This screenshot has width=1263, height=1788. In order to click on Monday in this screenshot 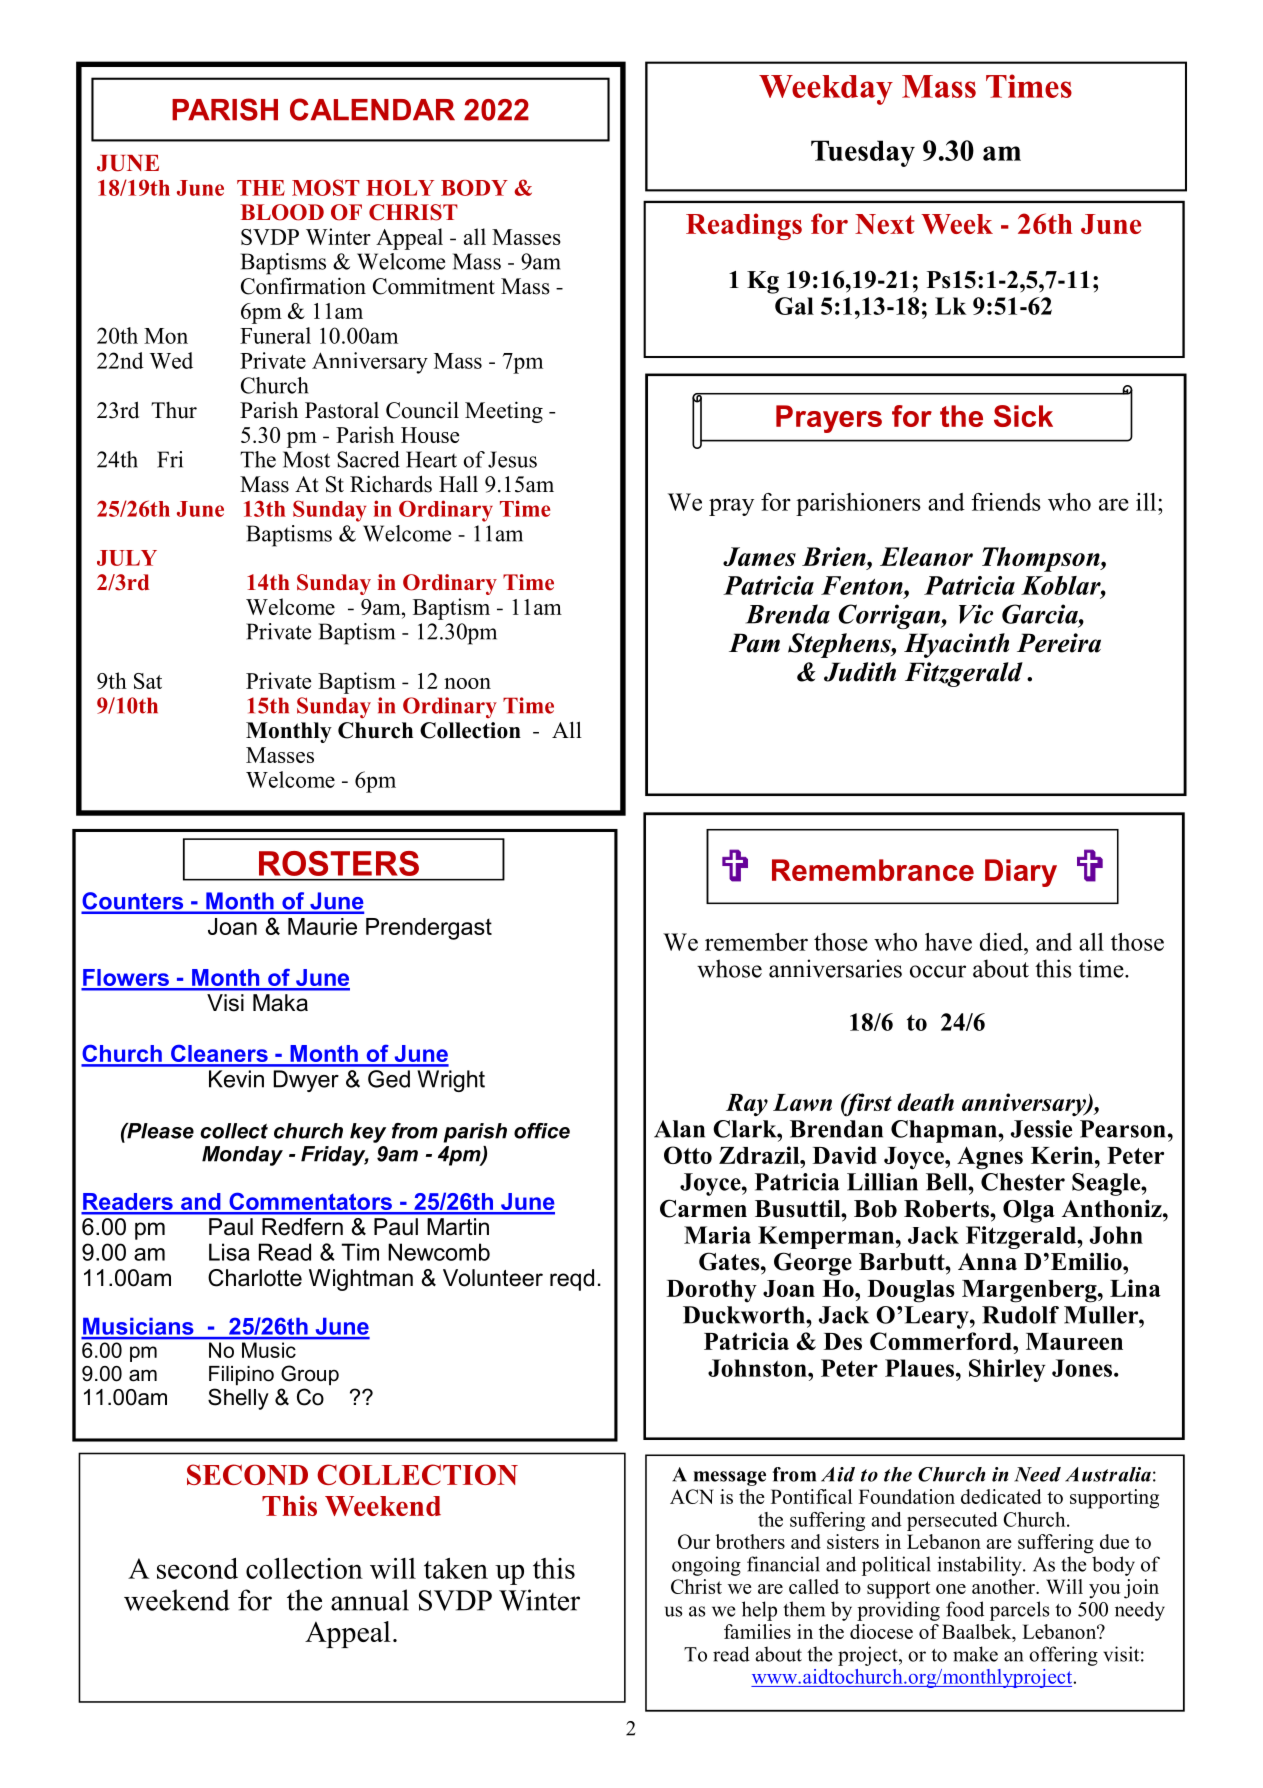, I will do `click(242, 1156)`.
